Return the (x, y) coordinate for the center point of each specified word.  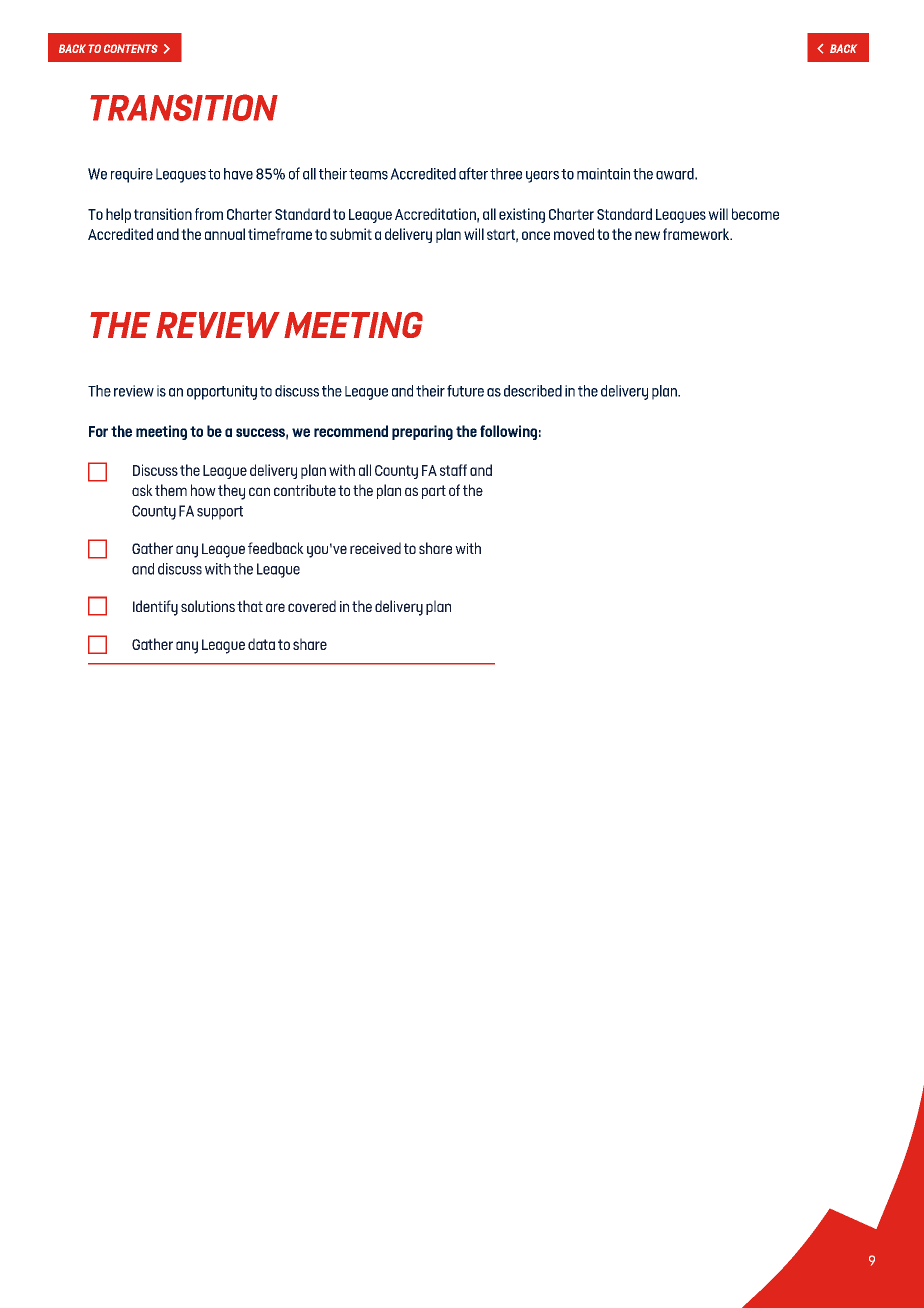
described (533, 391)
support (220, 513)
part (434, 492)
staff (453, 470)
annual (225, 234)
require (132, 175)
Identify (155, 608)
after (473, 173)
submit (351, 234)
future (465, 391)
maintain (603, 174)
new (647, 235)
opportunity (222, 392)
